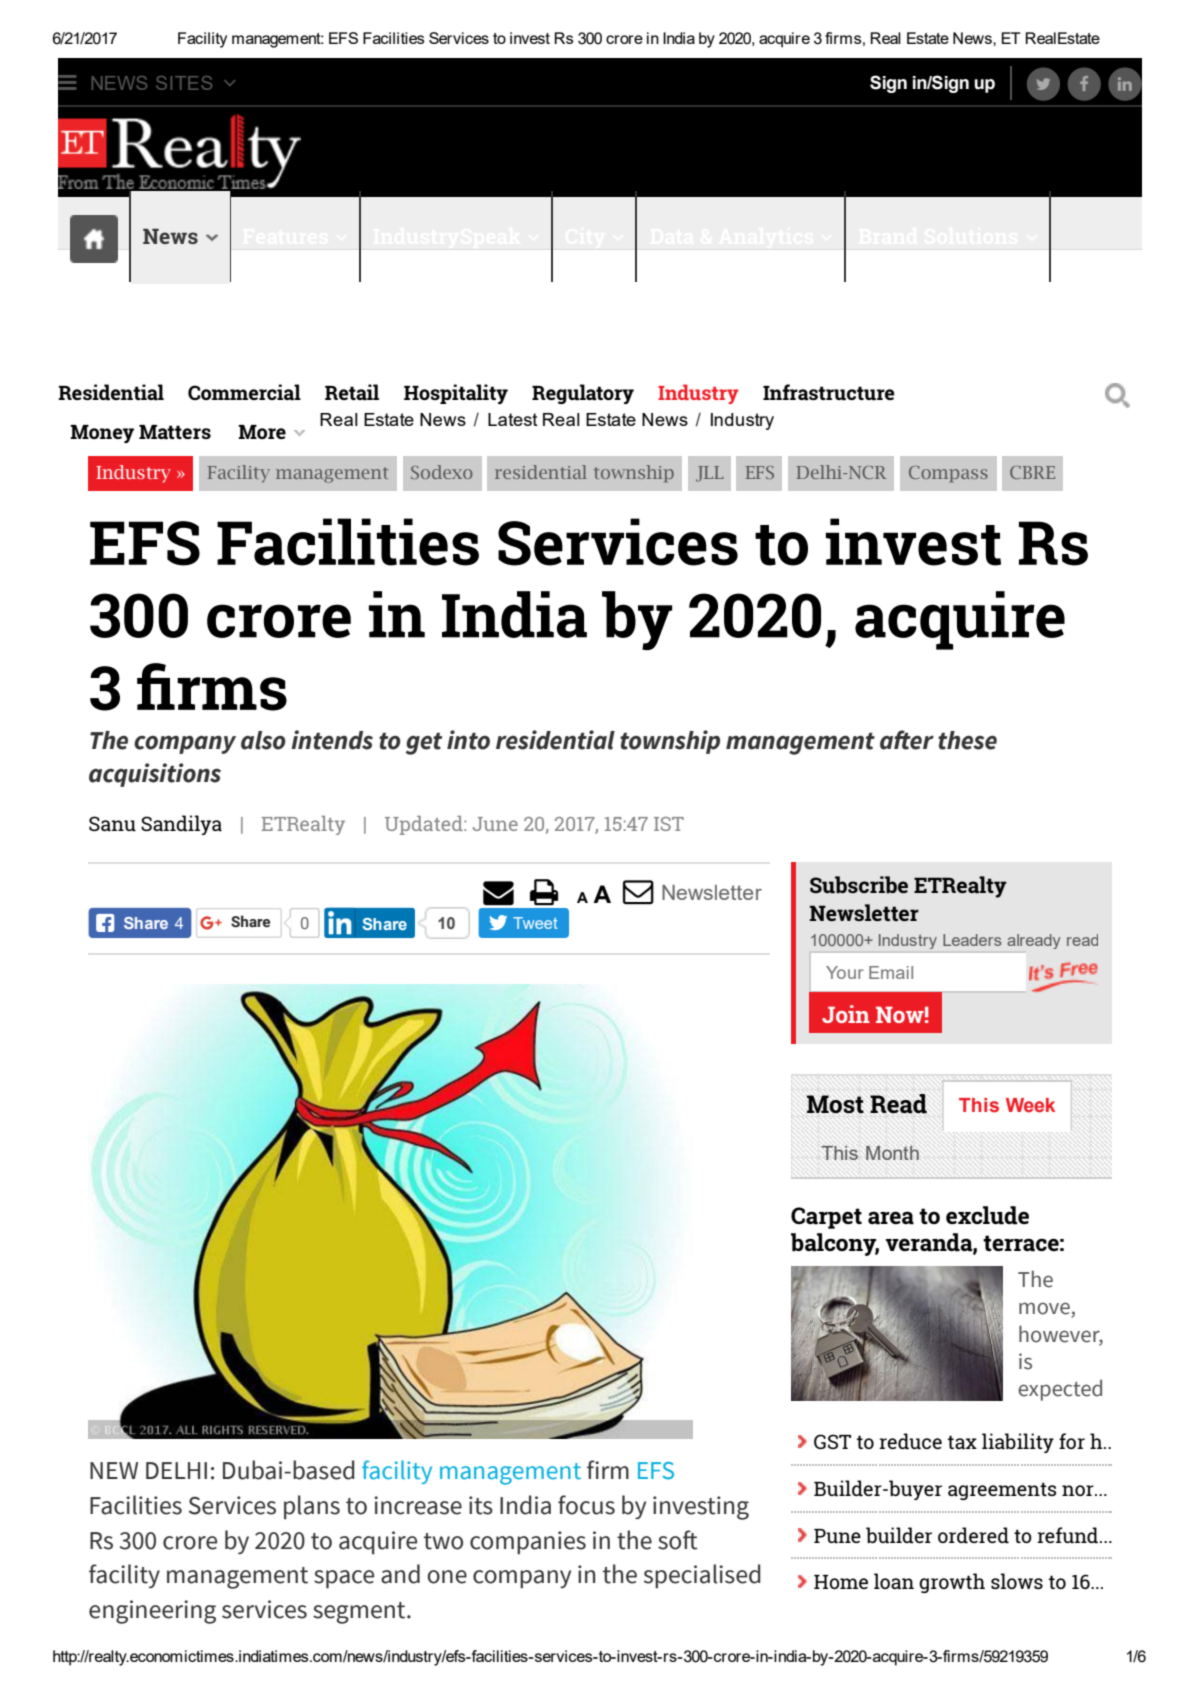 This screenshot has width=1198, height=1696. What do you see at coordinates (184, 83) in the screenshot?
I see `SITES` at bounding box center [184, 83].
